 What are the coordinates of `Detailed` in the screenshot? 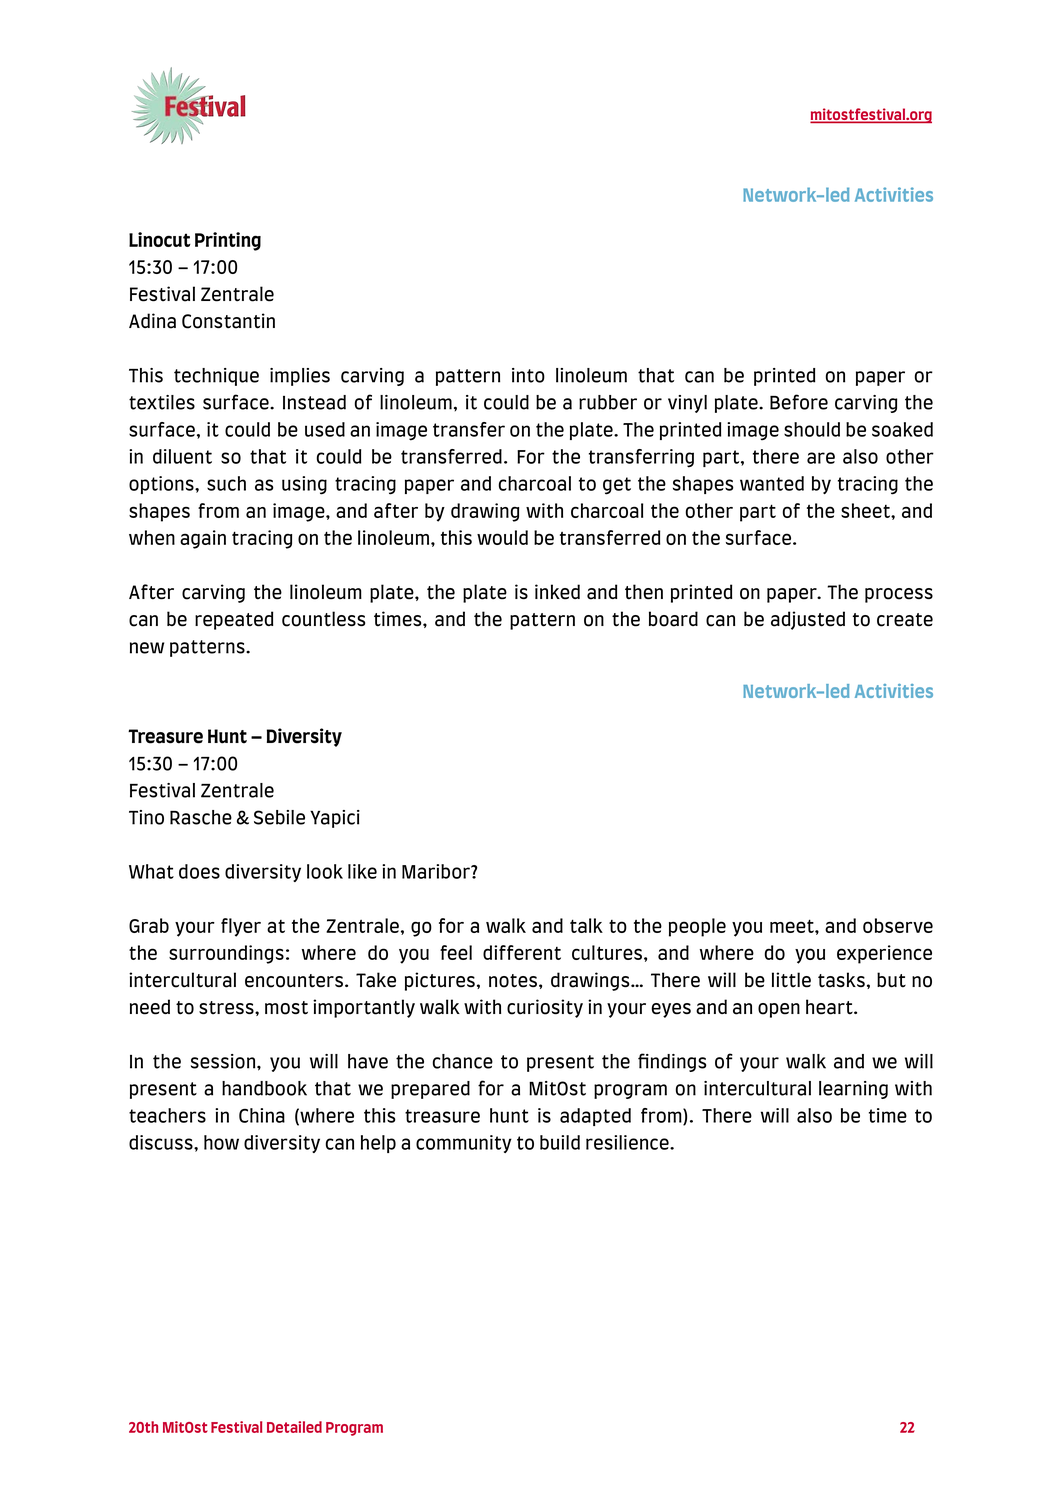 It's located at (294, 1427).
